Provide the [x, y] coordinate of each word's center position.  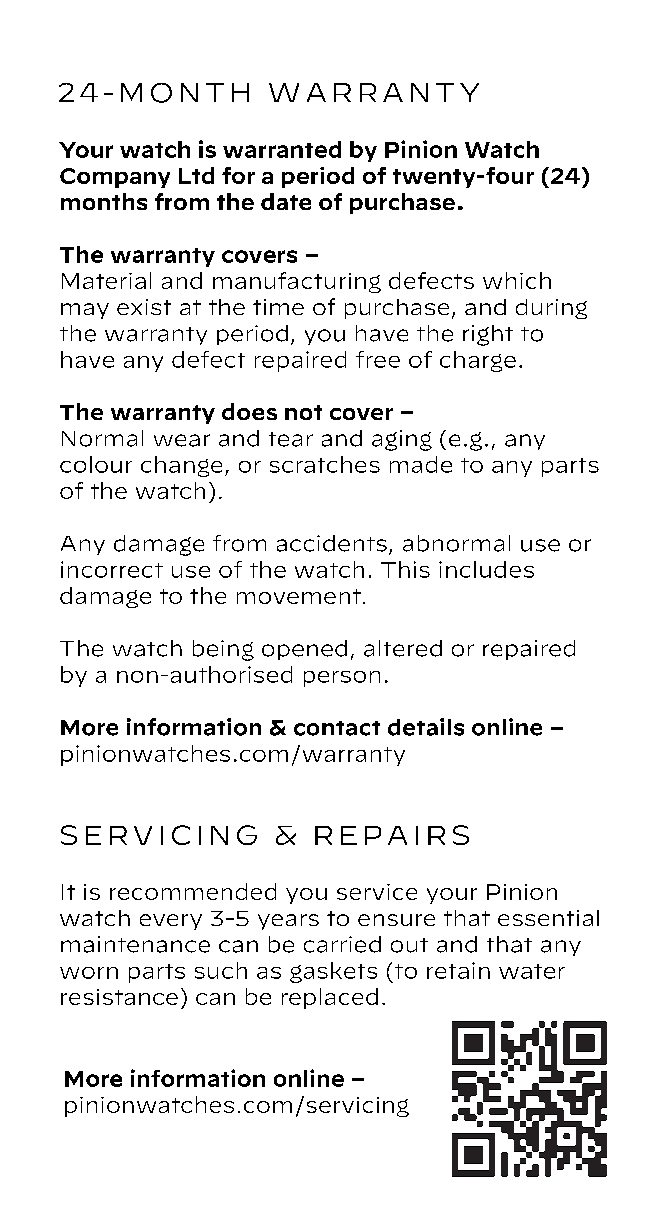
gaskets [333, 972]
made [421, 464]
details [426, 727]
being [223, 650]
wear [182, 440]
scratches [325, 464]
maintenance [135, 944]
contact [337, 728]
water [532, 971]
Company [115, 178]
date [286, 201]
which [517, 280]
